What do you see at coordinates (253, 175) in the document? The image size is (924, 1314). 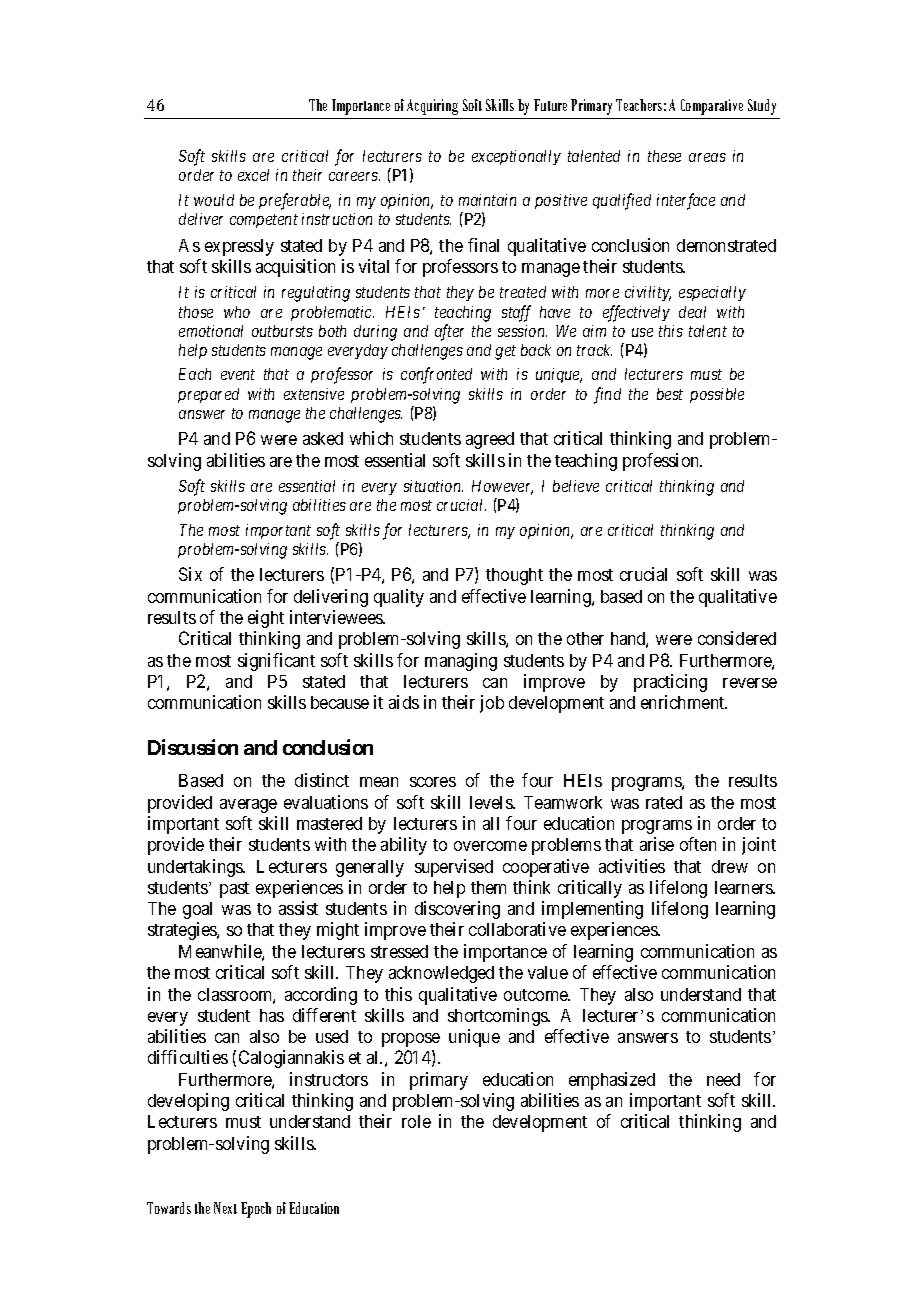 I see `excel` at bounding box center [253, 175].
